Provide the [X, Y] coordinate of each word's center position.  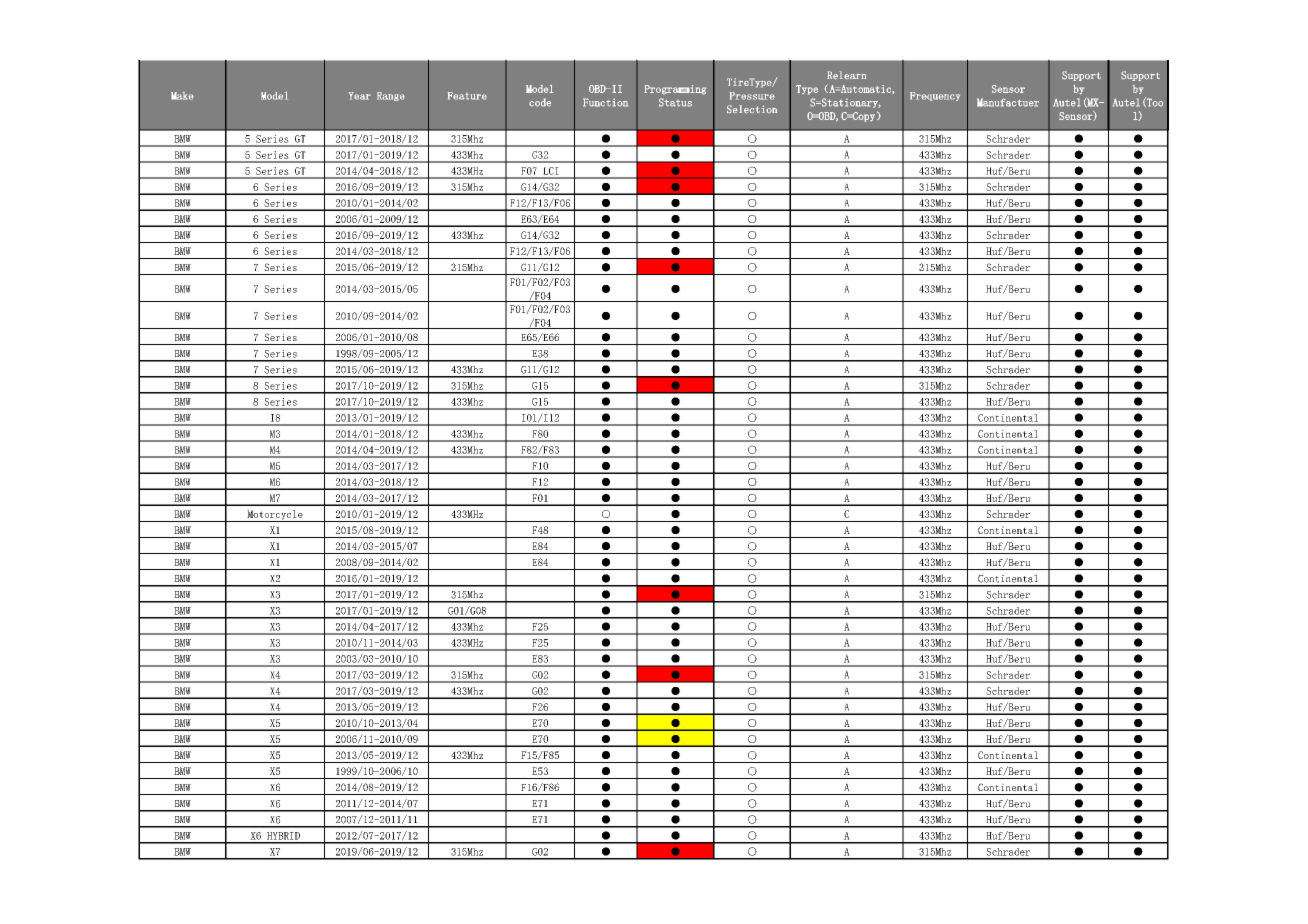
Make [182, 96]
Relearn [846, 75]
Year [360, 96]
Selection [752, 109]
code [540, 102]
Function [605, 102]
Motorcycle [275, 516]
